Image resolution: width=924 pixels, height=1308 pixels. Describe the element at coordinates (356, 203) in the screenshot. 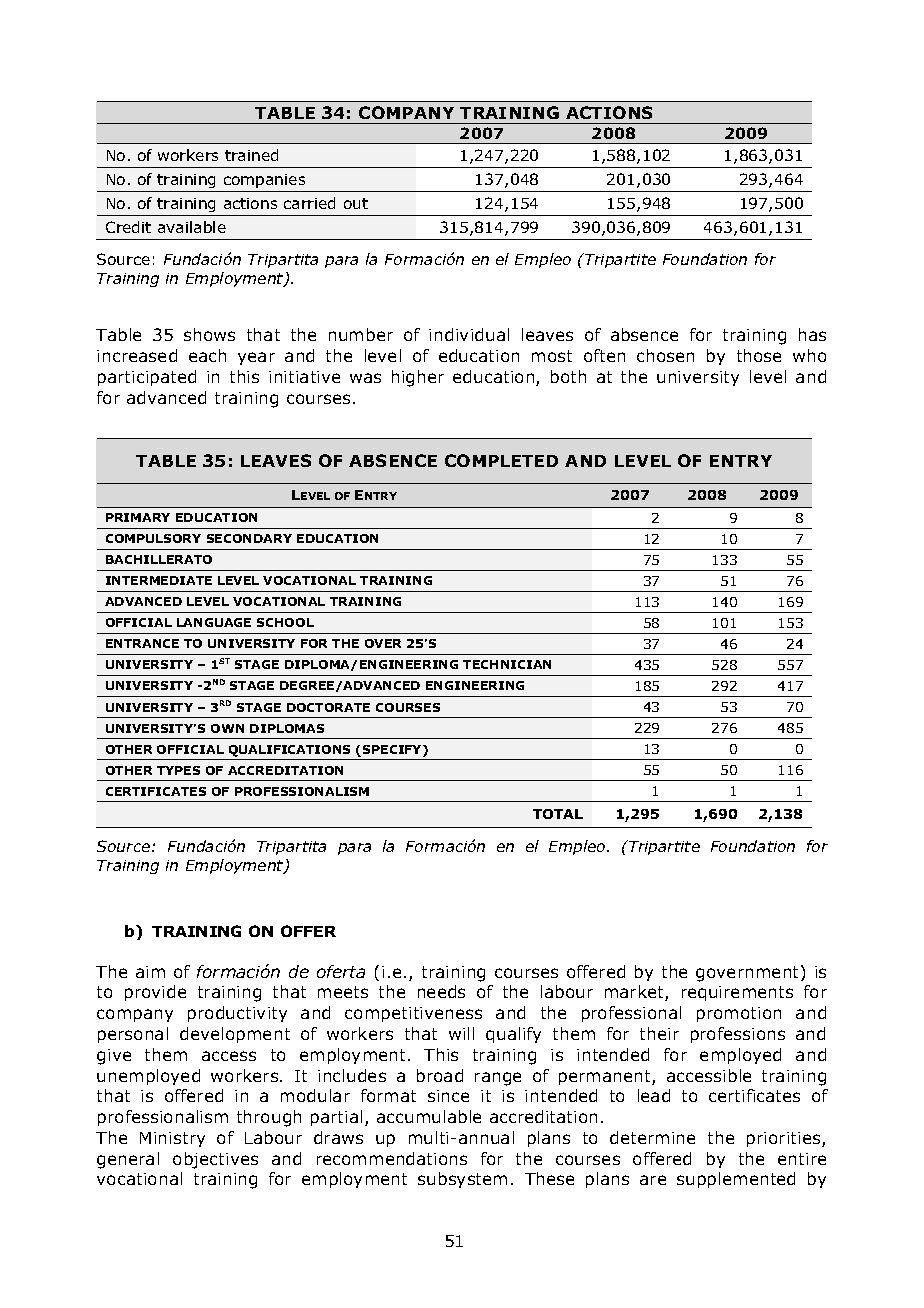

I see `out` at that location.
